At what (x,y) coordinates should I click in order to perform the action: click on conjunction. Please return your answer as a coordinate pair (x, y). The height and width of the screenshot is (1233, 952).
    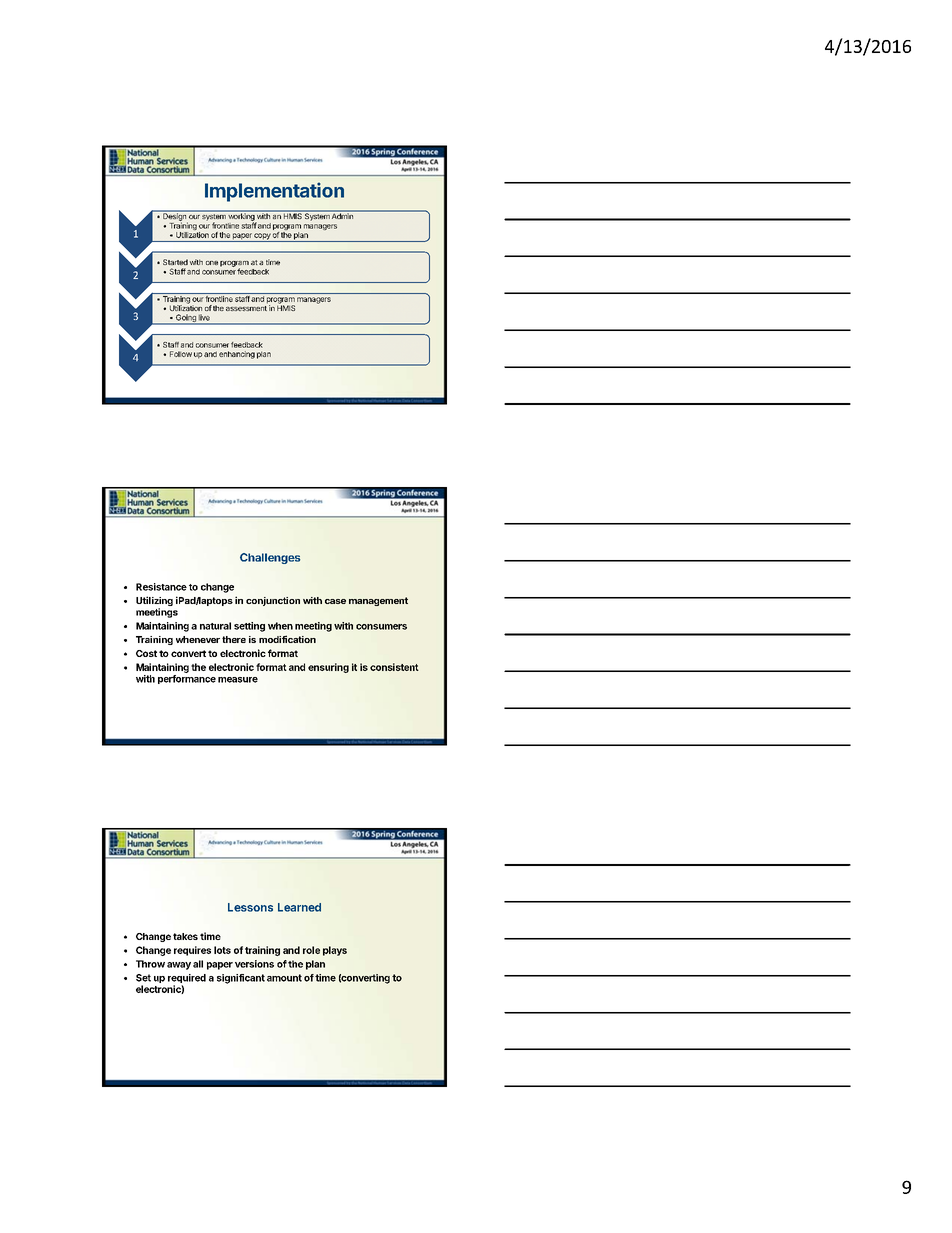
    Looking at the image, I should click on (273, 601).
